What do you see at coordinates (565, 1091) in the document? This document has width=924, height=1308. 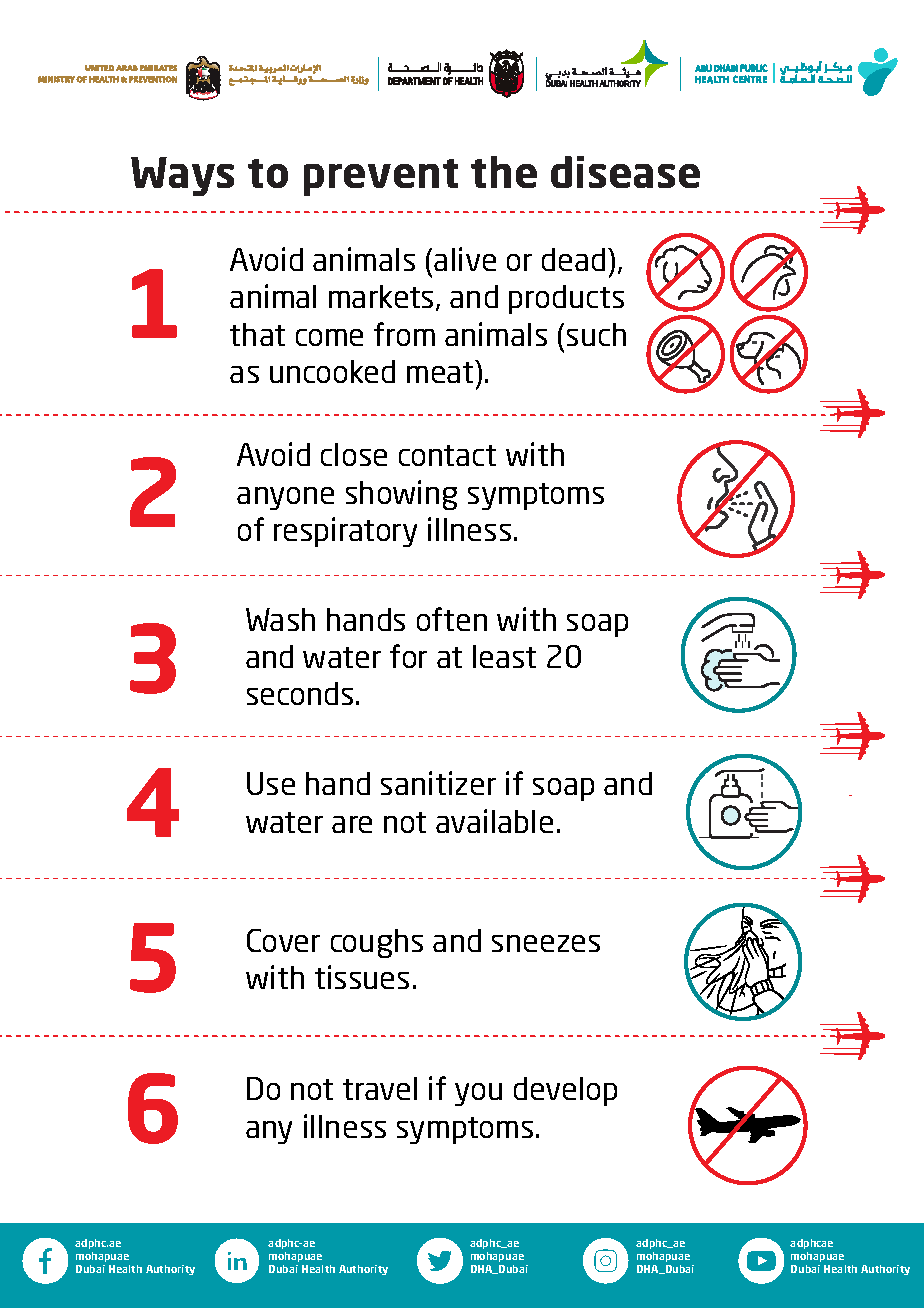 I see `develop` at bounding box center [565, 1091].
